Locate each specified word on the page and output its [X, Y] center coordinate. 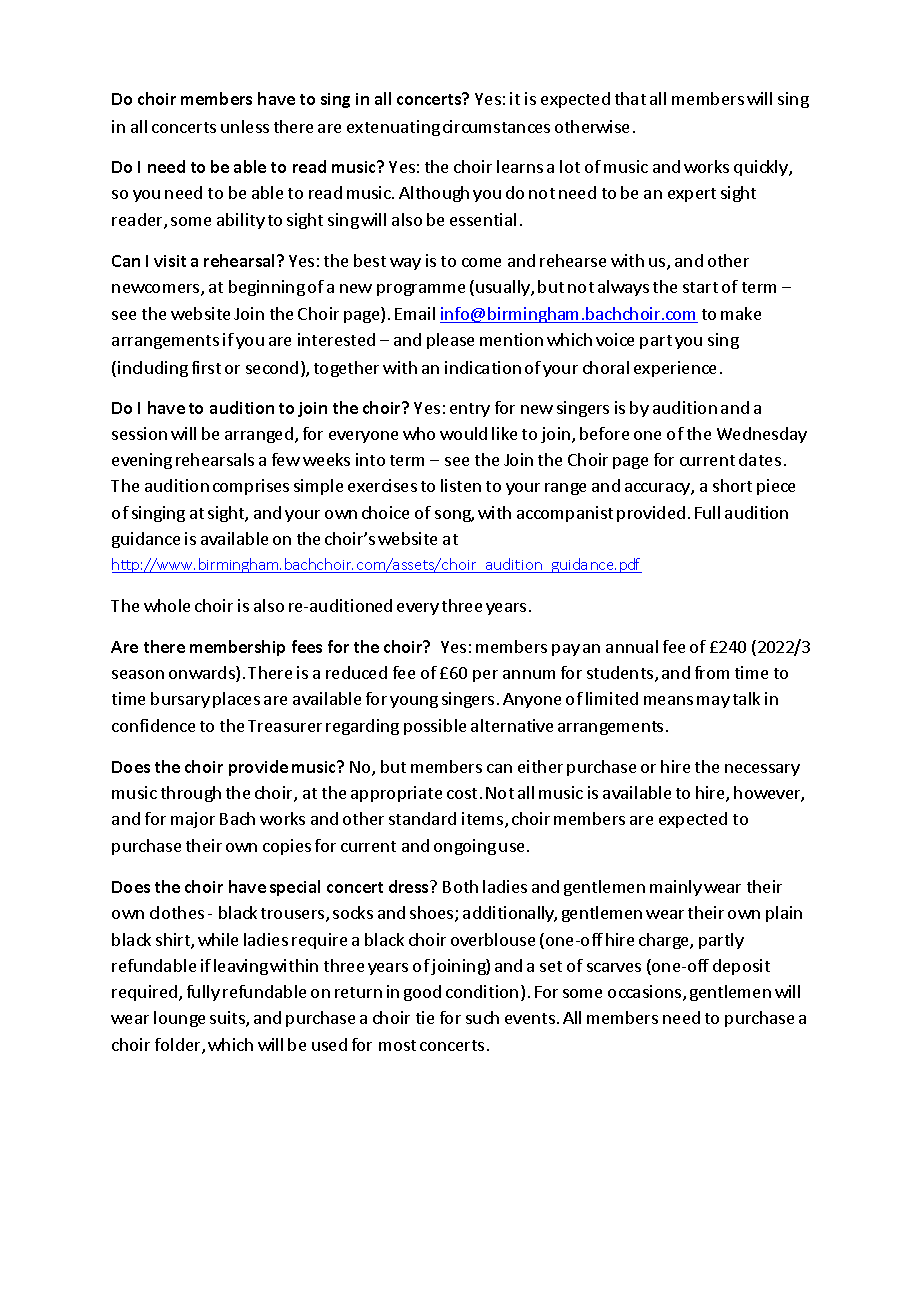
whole [167, 605]
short [732, 485]
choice [385, 512]
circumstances [496, 126]
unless [245, 126]
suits [228, 1019]
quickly [762, 168]
